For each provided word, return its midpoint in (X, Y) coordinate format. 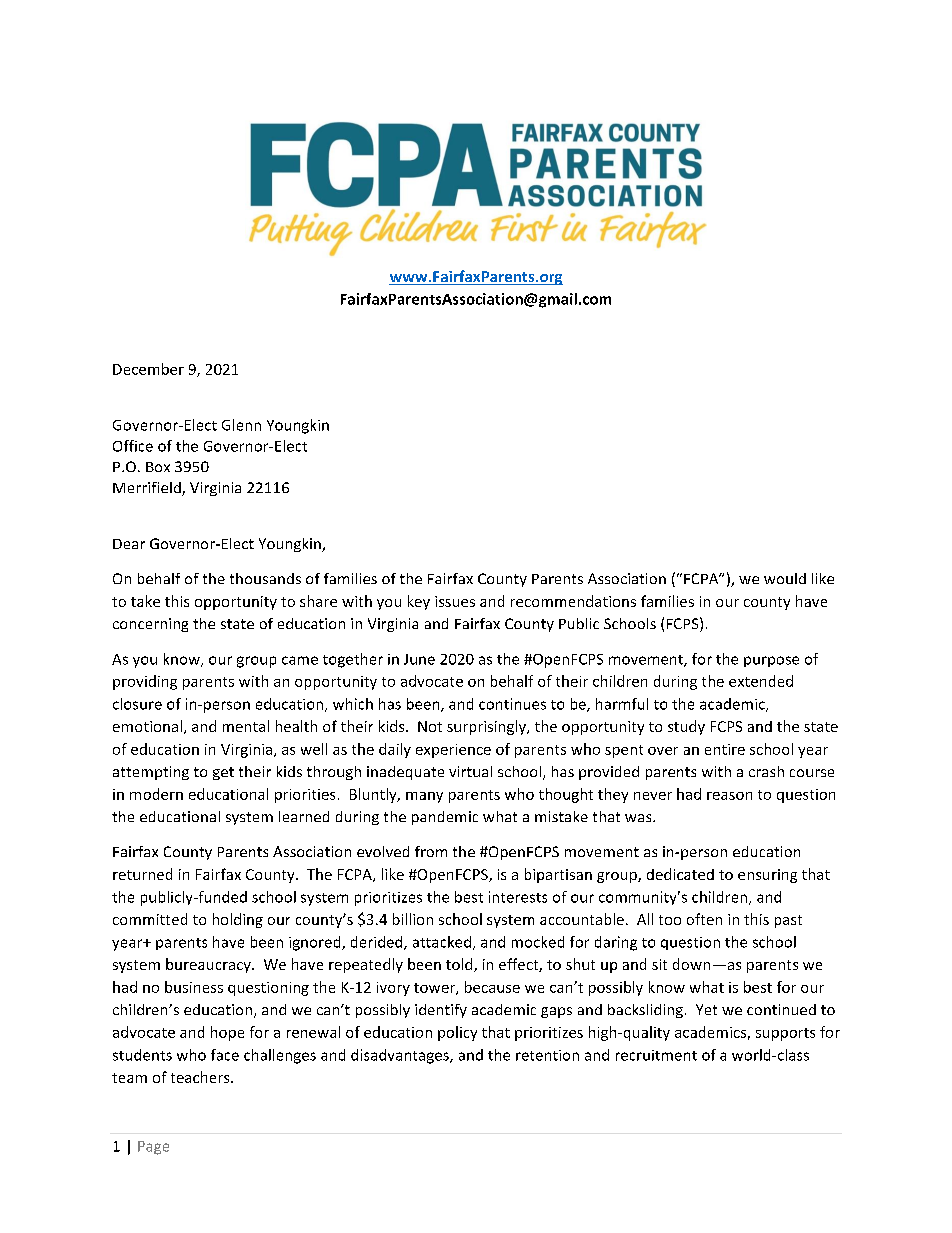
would (785, 578)
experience (453, 751)
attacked (442, 942)
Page (153, 1148)
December (148, 369)
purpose (771, 661)
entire (725, 749)
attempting (151, 773)
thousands (265, 578)
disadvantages (401, 1056)
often (704, 919)
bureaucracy (209, 965)
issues (455, 601)
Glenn (241, 425)
